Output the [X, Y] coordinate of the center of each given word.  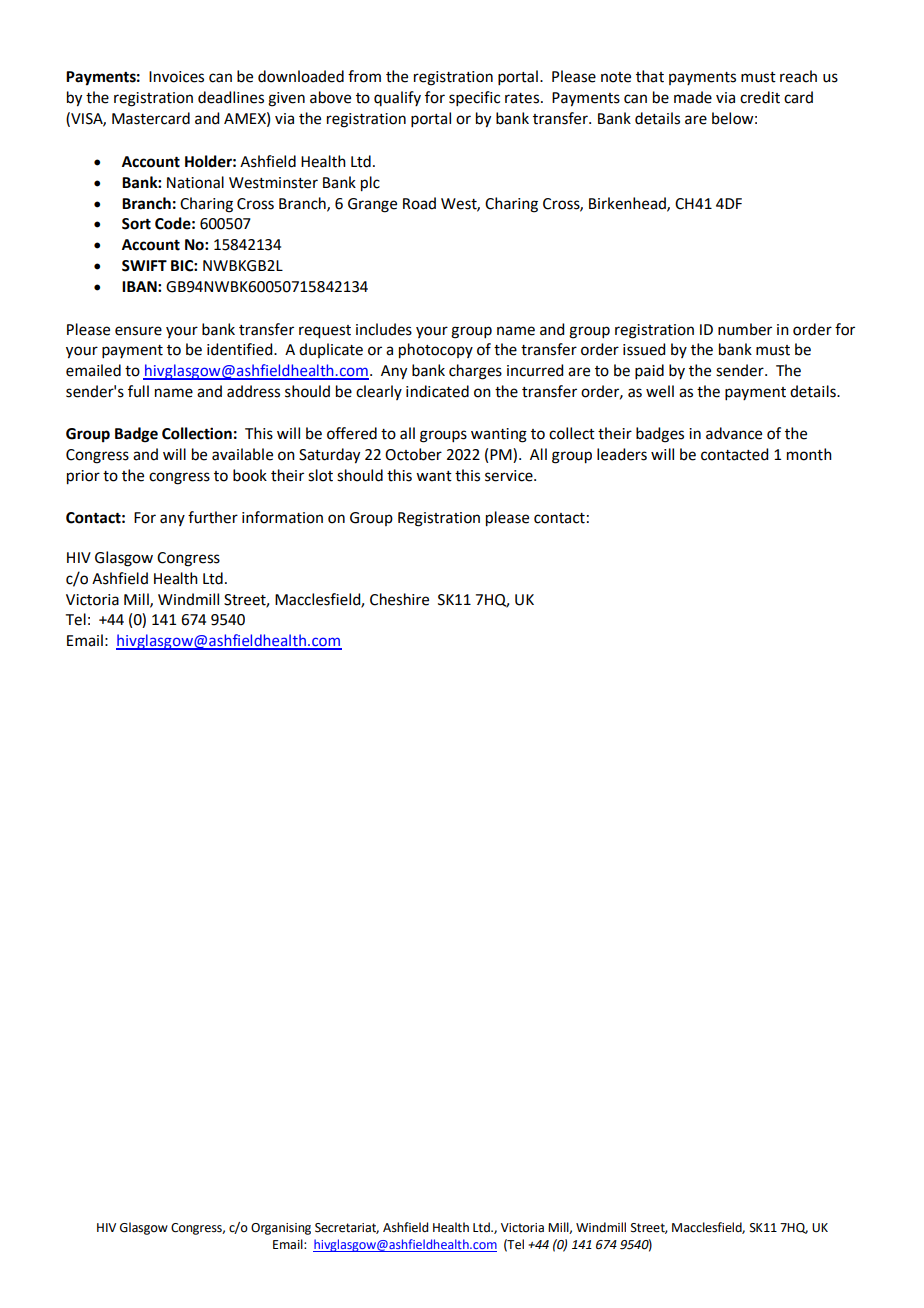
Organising [281, 1229]
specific [474, 98]
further [213, 517]
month [809, 454]
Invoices [176, 77]
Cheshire [399, 599]
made [693, 97]
